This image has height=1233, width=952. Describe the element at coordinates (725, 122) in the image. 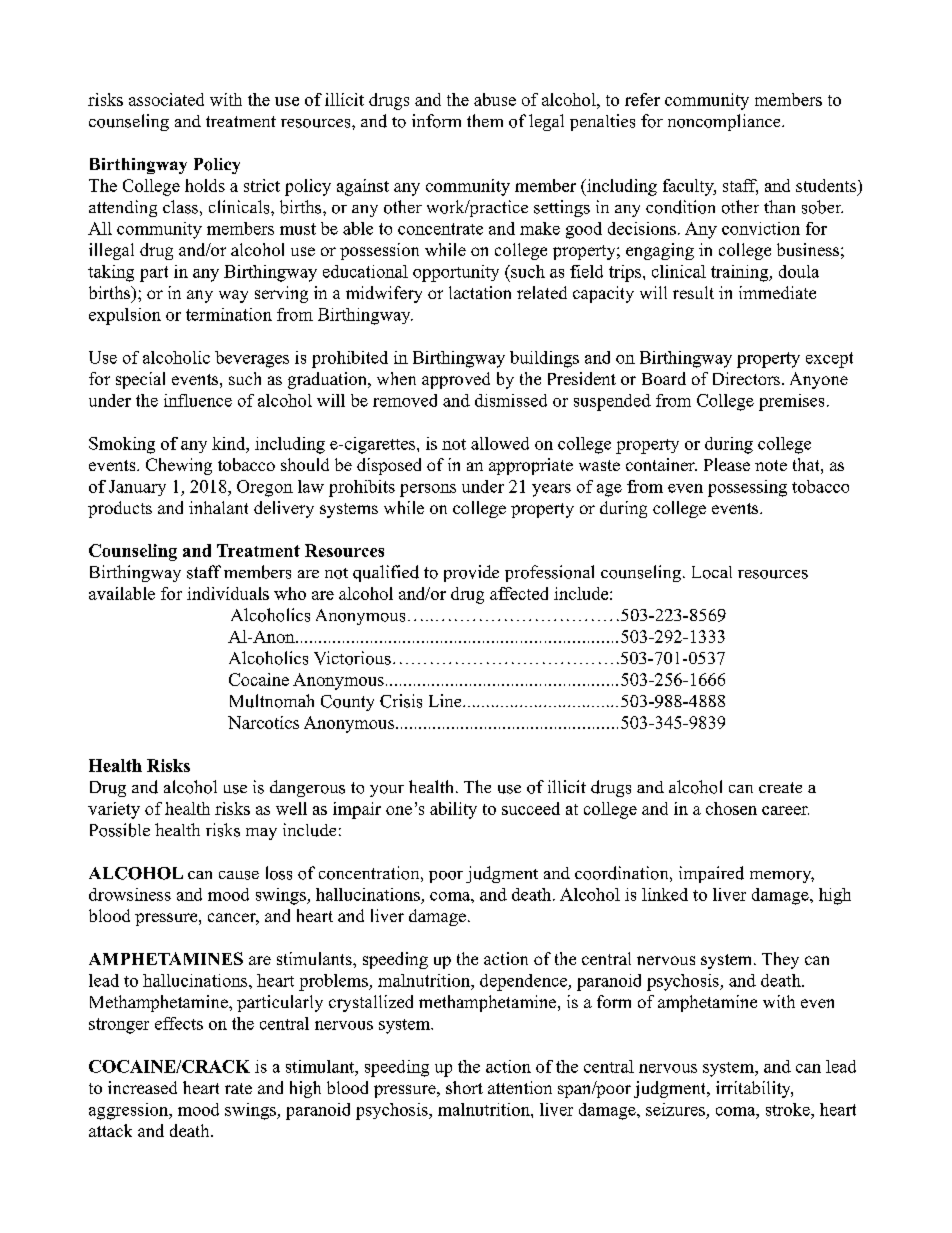

I see `noncompliance` at that location.
